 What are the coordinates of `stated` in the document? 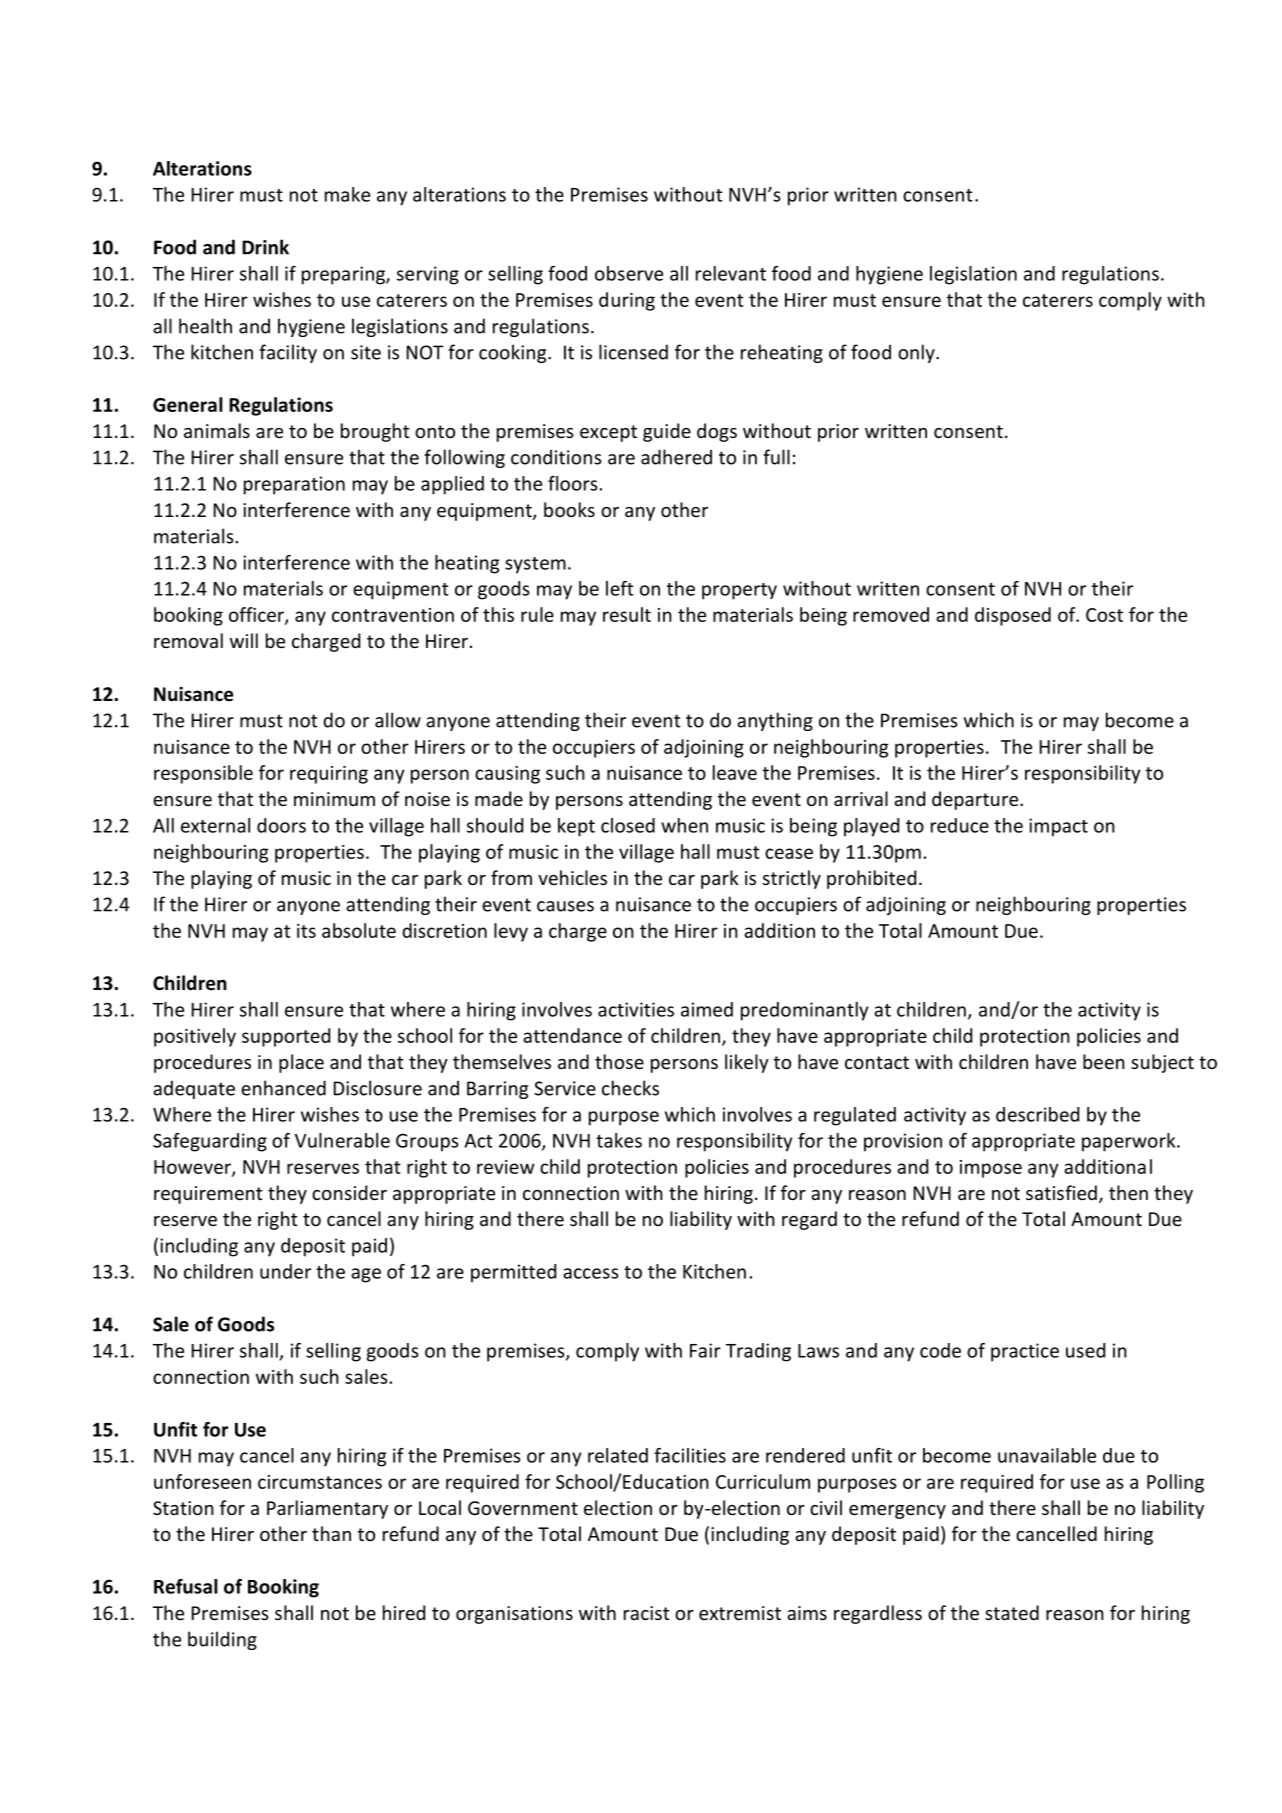 It's located at (1012, 1612).
